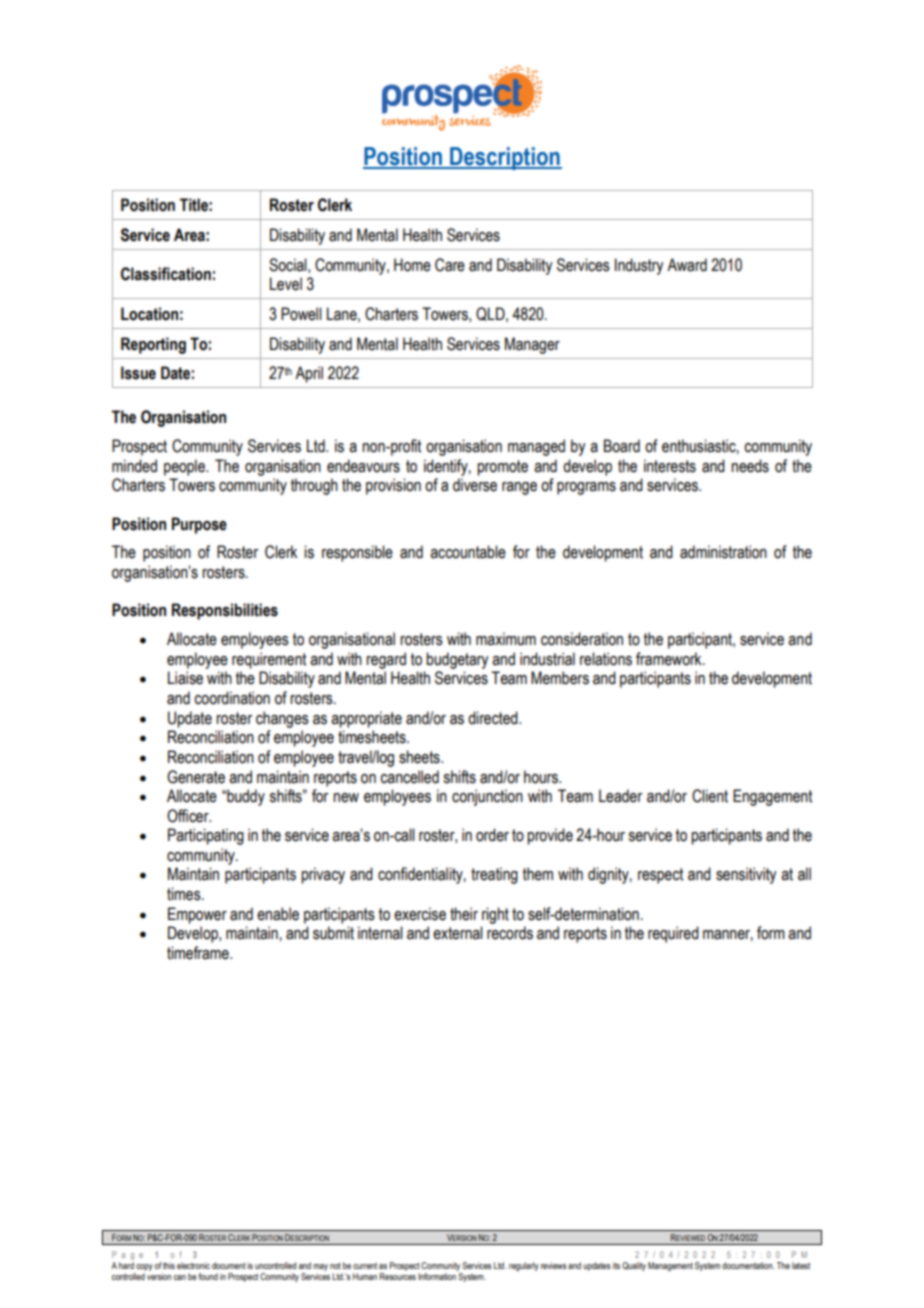 The image size is (924, 1308). I want to click on Award, so click(687, 265).
